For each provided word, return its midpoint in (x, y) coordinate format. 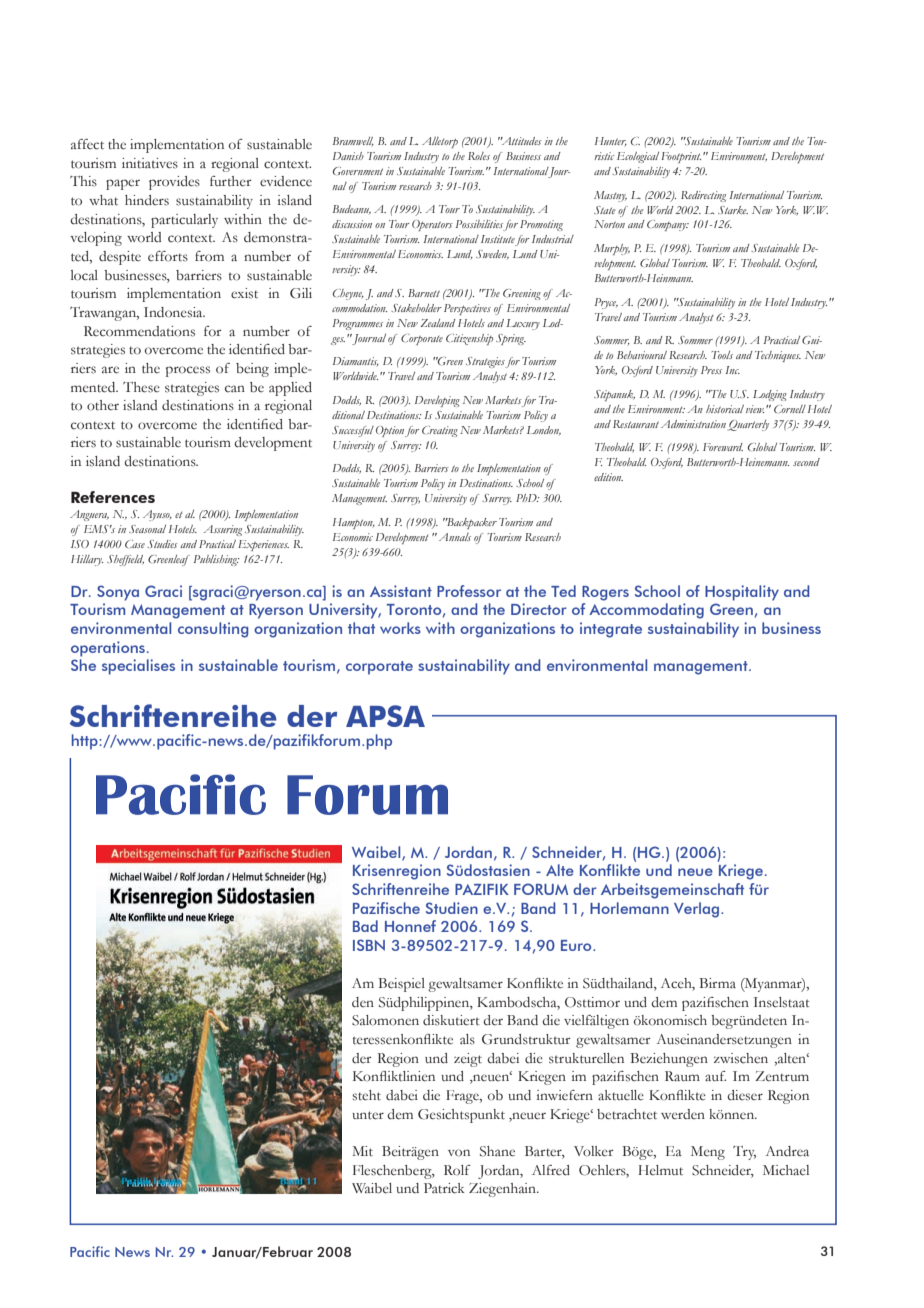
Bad (365, 926)
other (103, 405)
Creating (440, 431)
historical (725, 409)
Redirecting (703, 196)
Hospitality (742, 593)
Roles (479, 156)
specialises (138, 667)
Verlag (698, 910)
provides (174, 183)
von (459, 1153)
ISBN (369, 945)
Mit (362, 1151)
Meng (708, 1153)
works (400, 628)
